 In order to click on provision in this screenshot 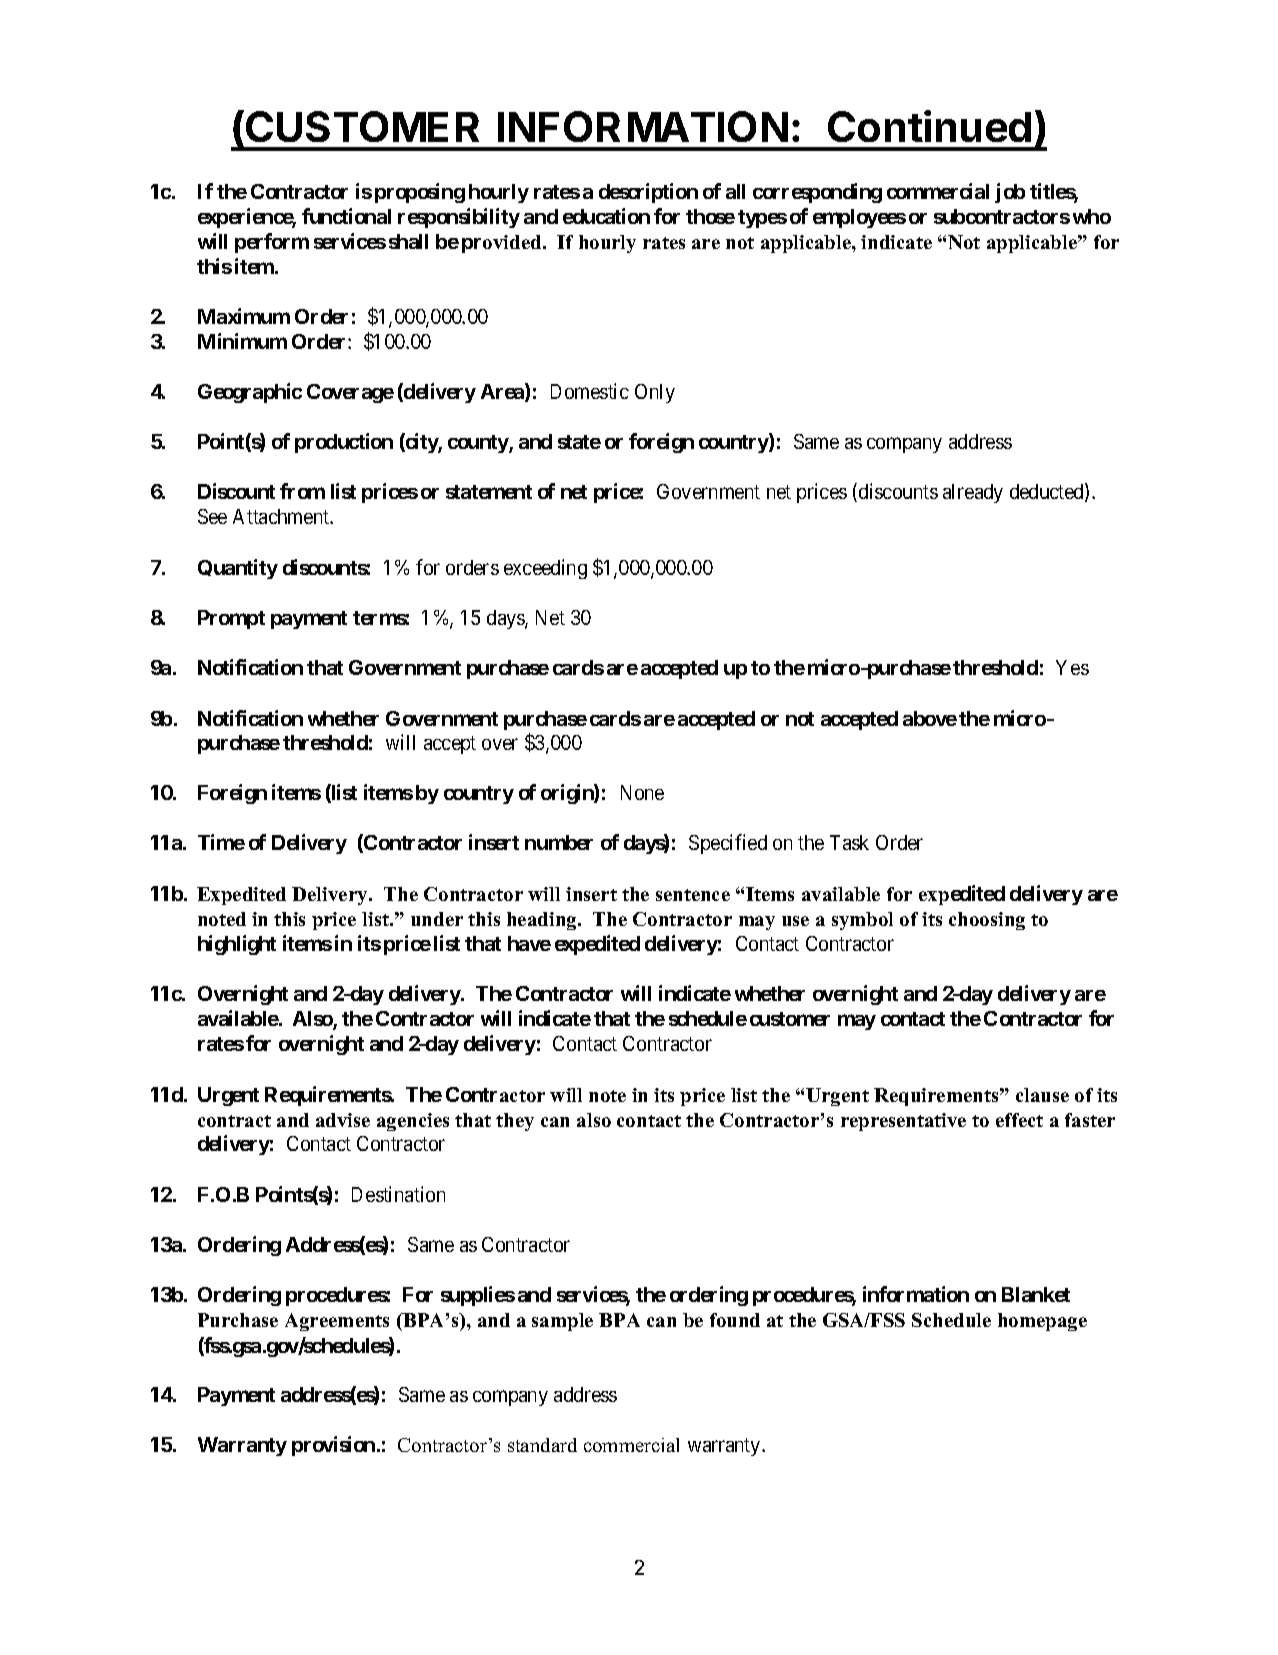, I will do `click(333, 1446)`.
